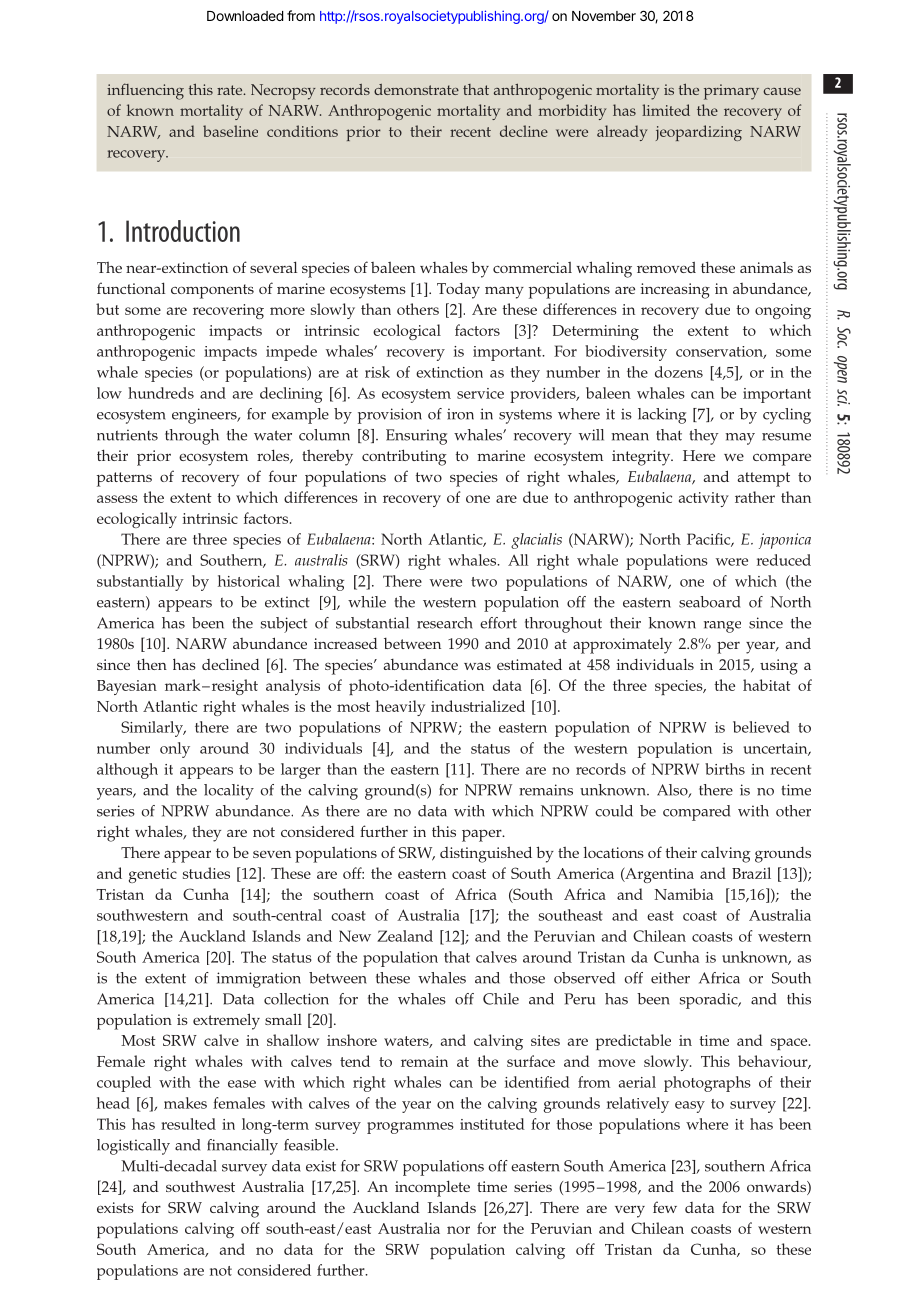  I want to click on Downloaded, so click(245, 16).
